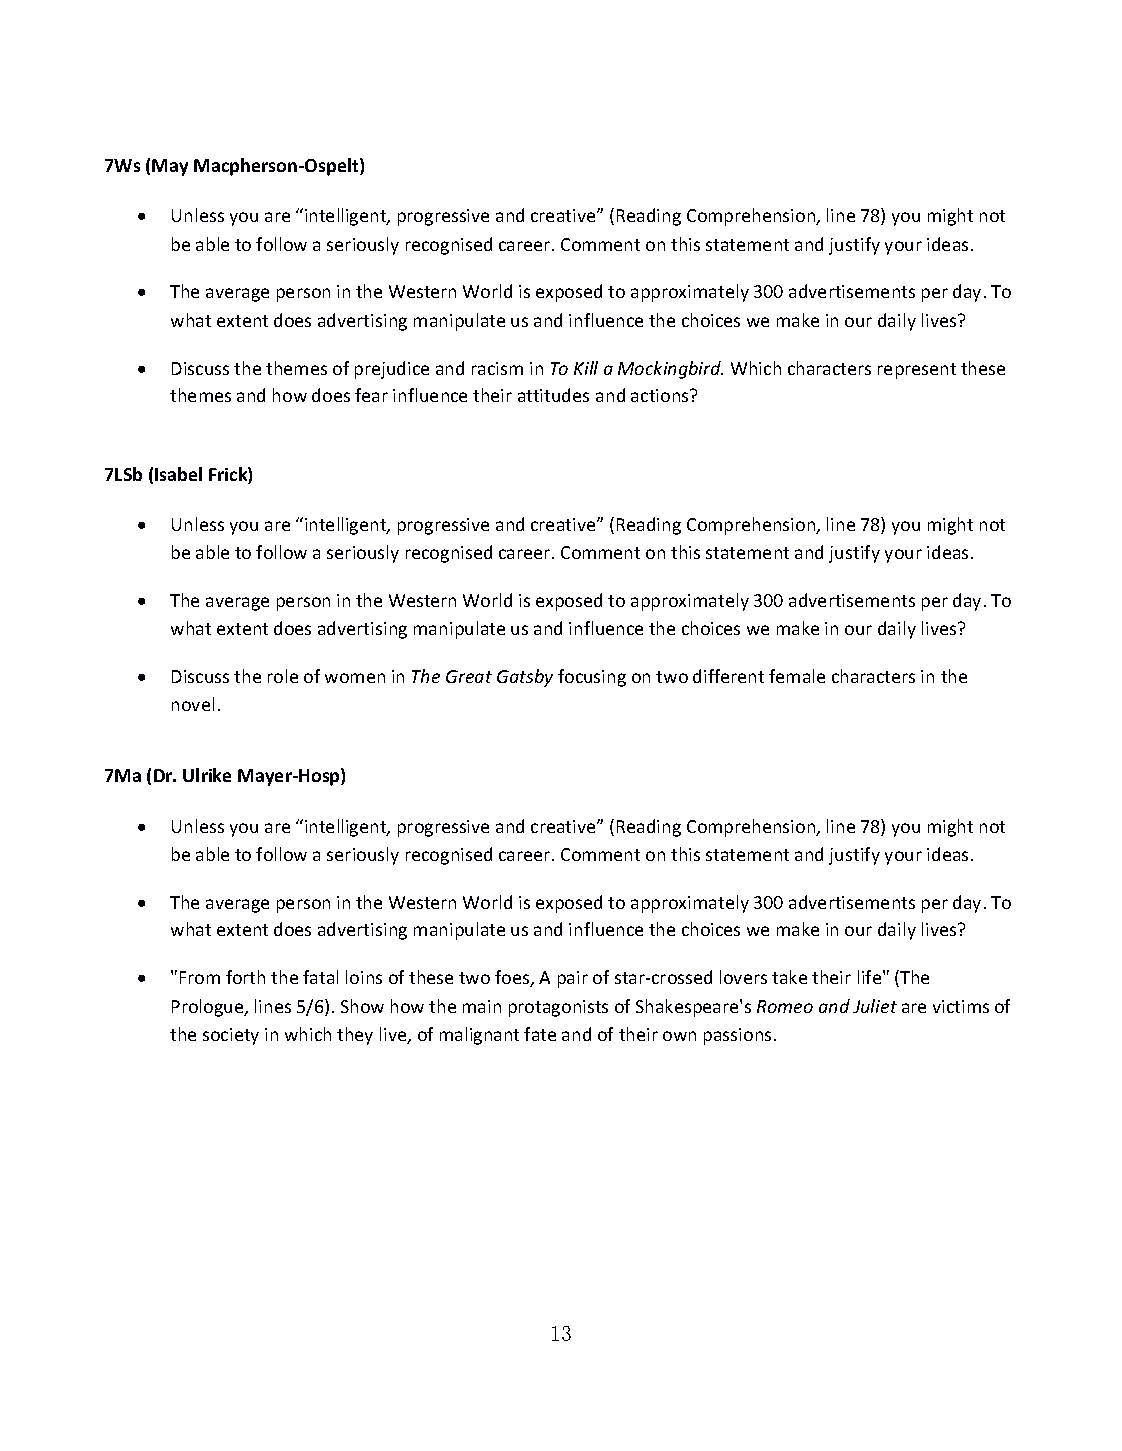  What do you see at coordinates (573, 979) in the image?
I see `pair` at bounding box center [573, 979].
